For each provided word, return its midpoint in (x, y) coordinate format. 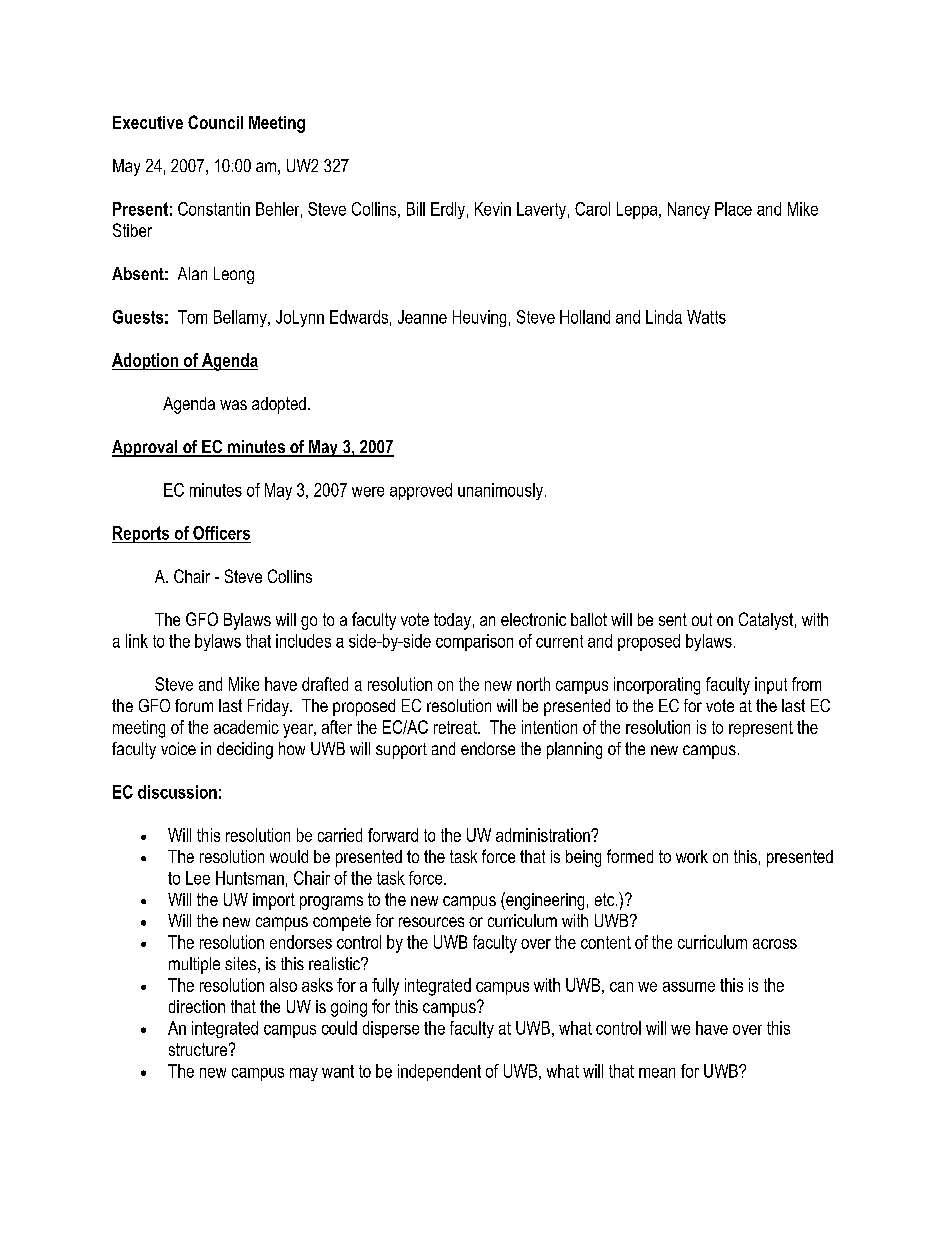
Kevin (493, 209)
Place (733, 209)
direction (197, 1006)
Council (215, 122)
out (702, 619)
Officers (221, 533)
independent (439, 1072)
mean (657, 1073)
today (452, 621)
